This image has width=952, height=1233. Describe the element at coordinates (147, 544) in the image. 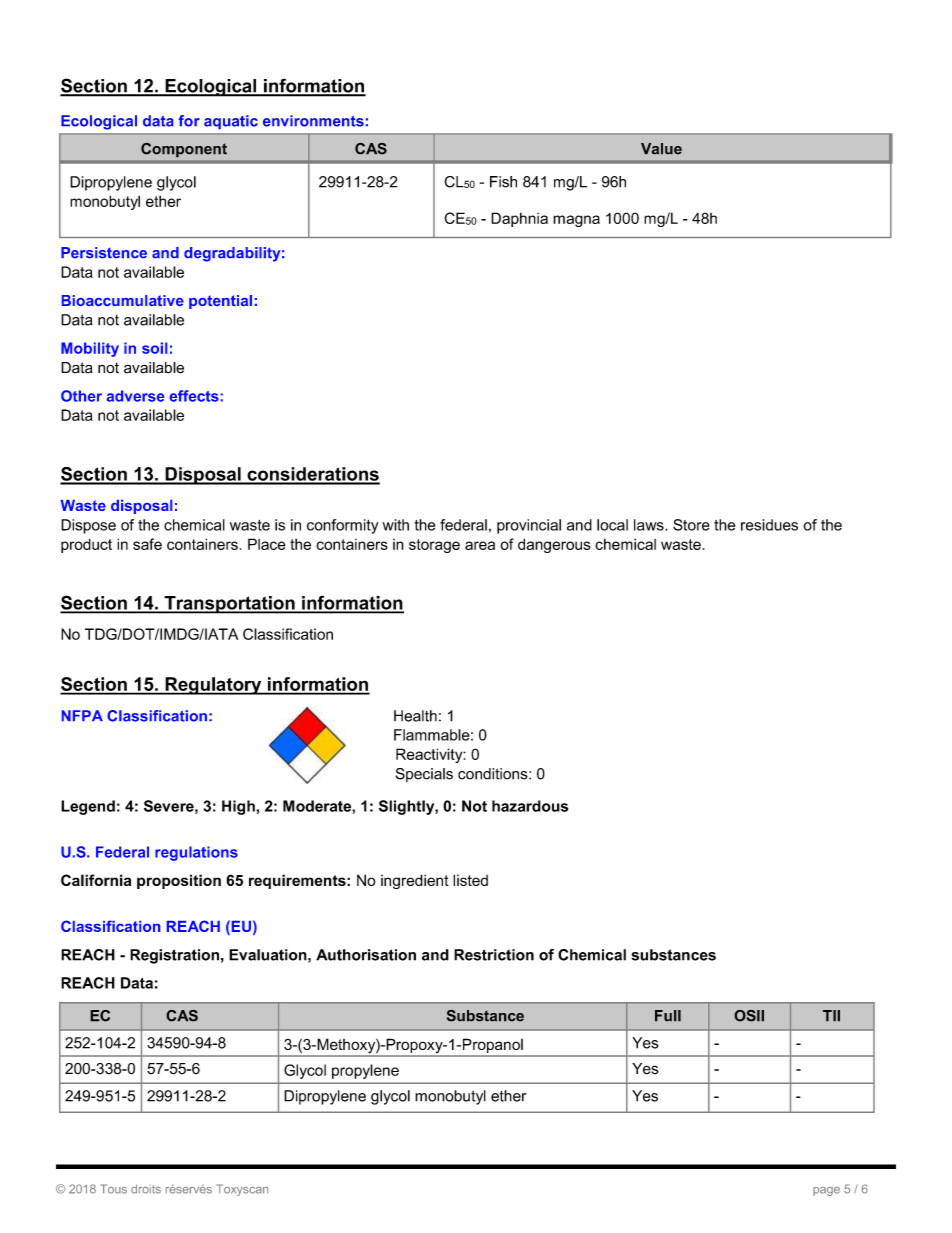

I see `safe` at that location.
